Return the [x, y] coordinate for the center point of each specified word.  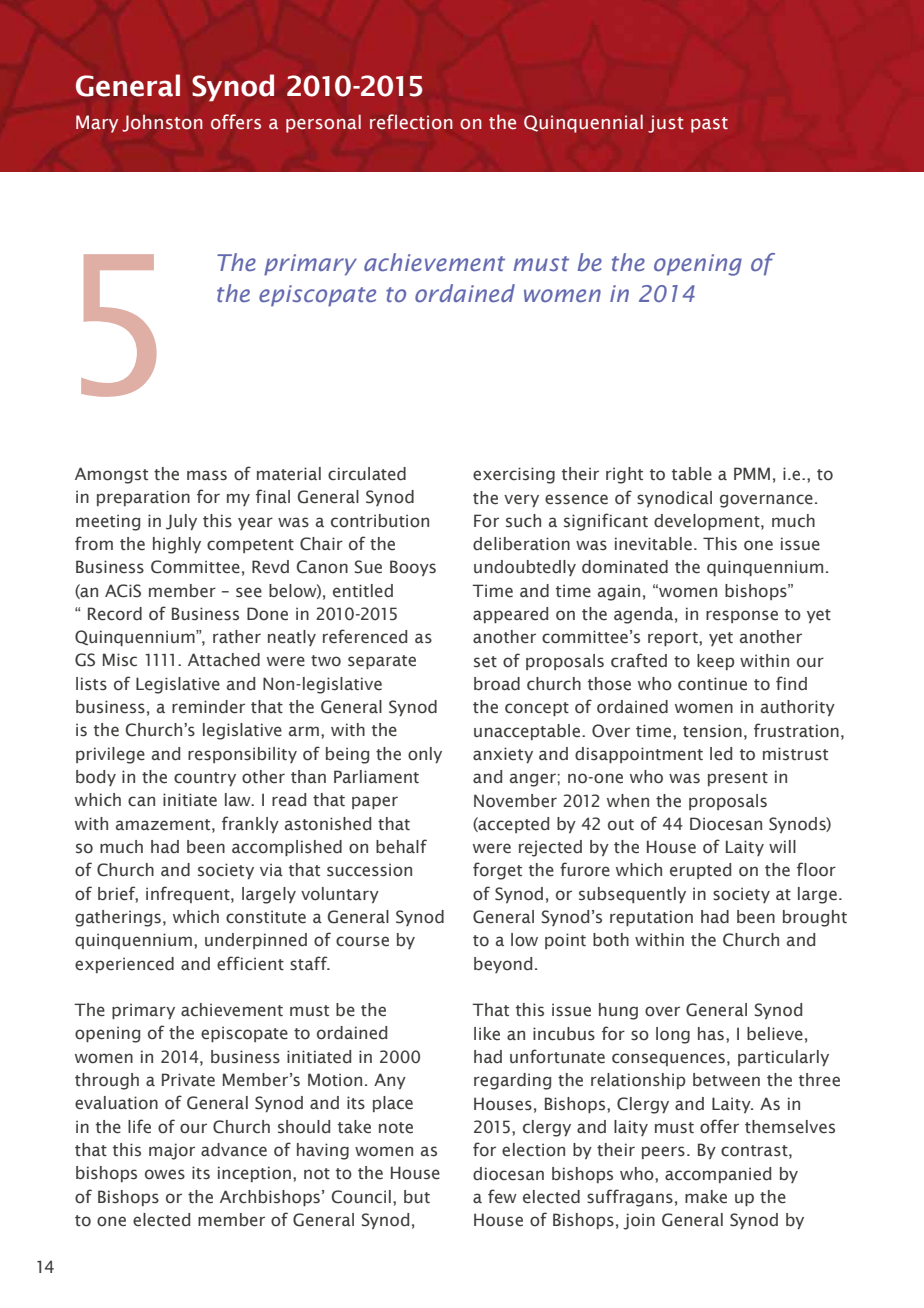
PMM [752, 473]
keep [716, 662]
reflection [411, 122]
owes [165, 1174]
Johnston [162, 123]
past [709, 125]
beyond [503, 965]
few [502, 1196]
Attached [224, 660]
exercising [514, 475]
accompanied [718, 1175]
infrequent [189, 894]
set [485, 662]
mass [207, 475]
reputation [651, 918]
